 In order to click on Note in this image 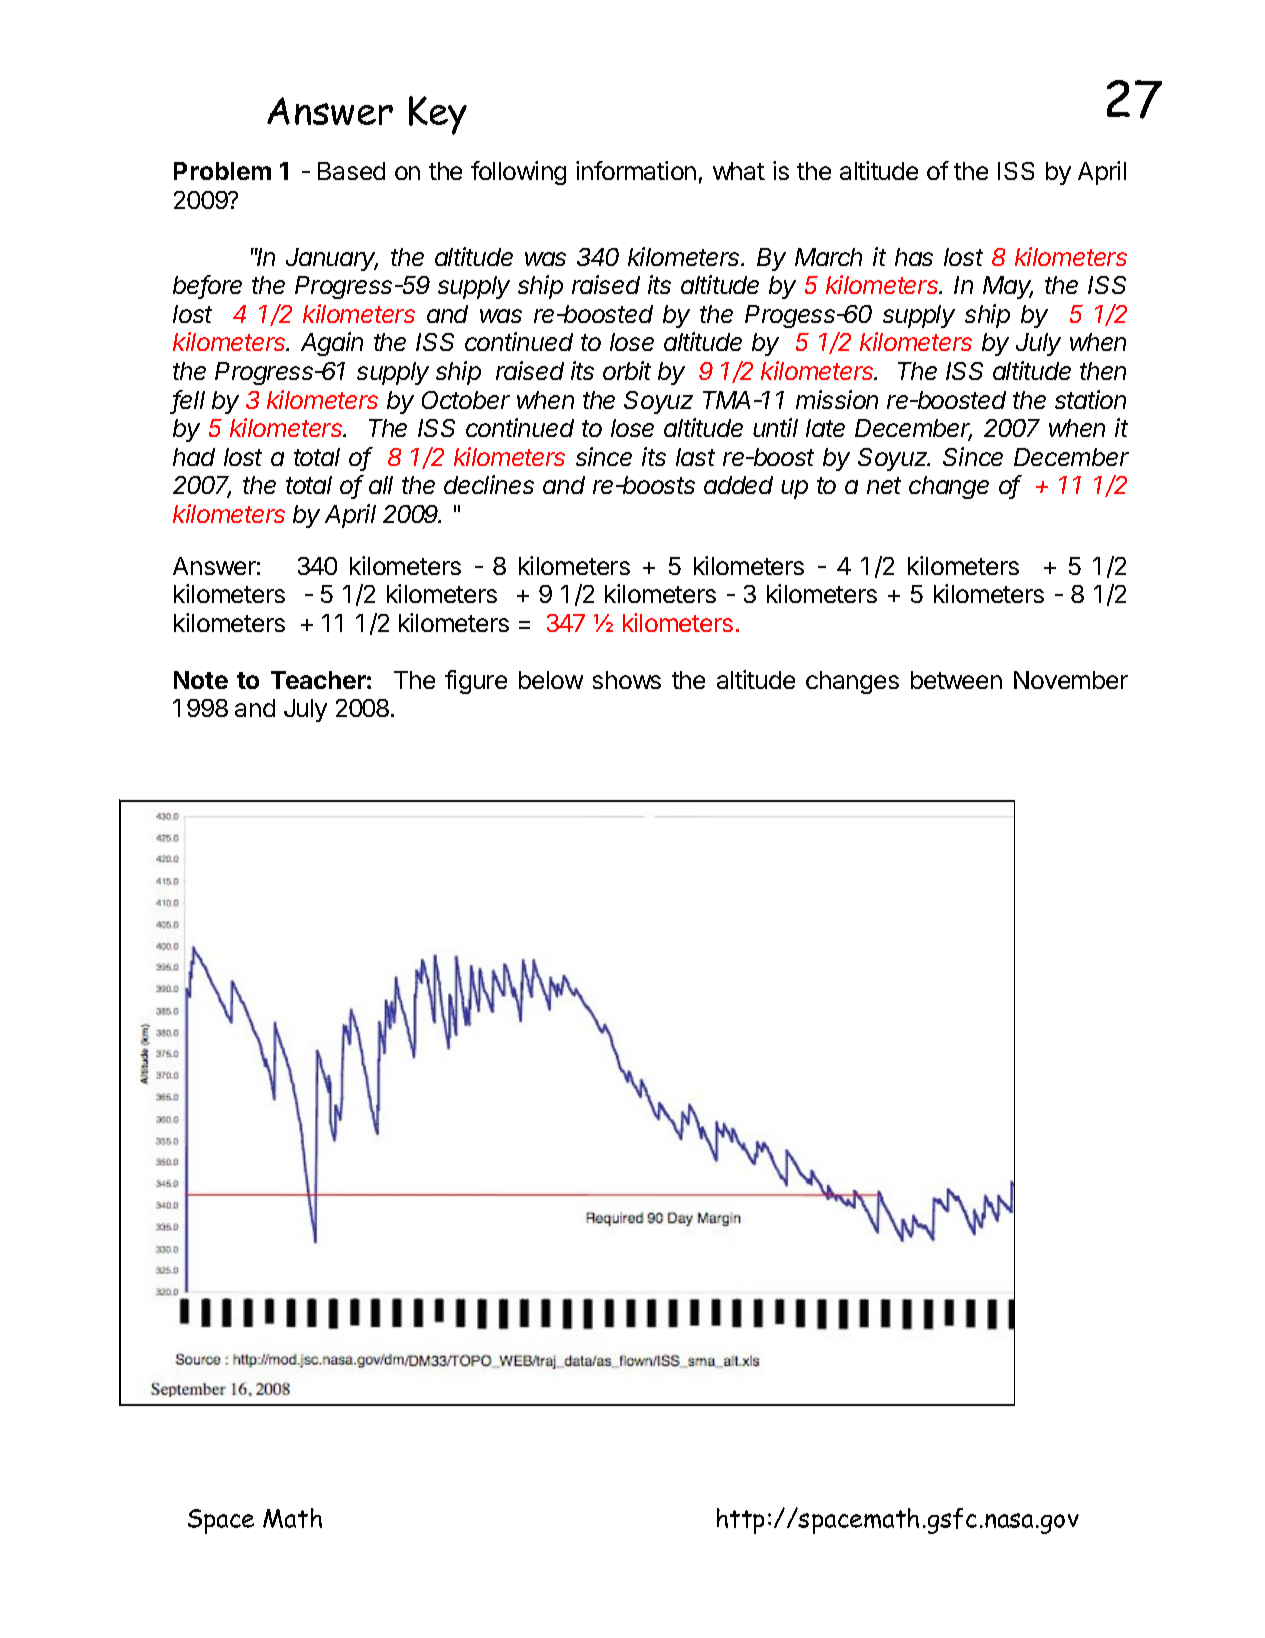, I will do `click(201, 680)`.
